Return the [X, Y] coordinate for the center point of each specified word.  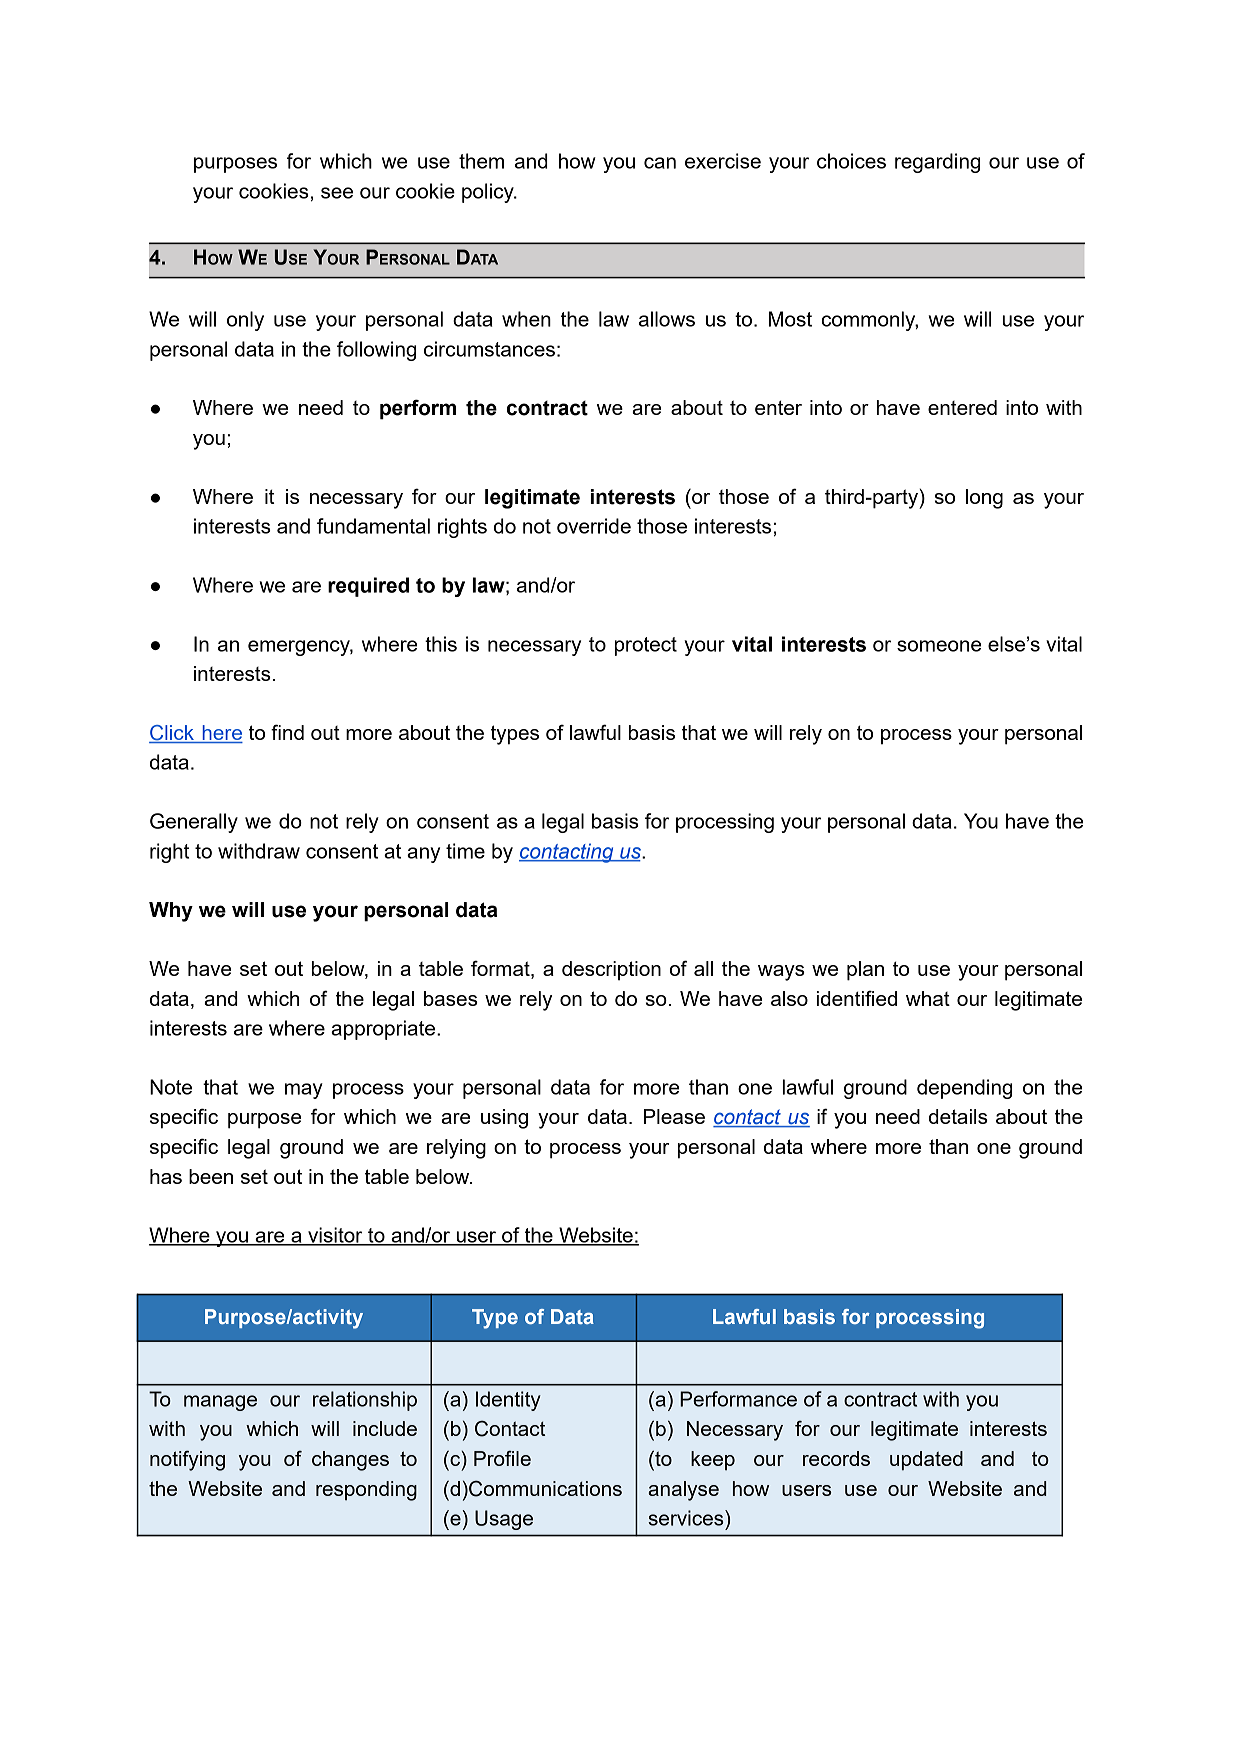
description [611, 971]
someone [939, 646]
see [337, 193]
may [304, 1091]
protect [646, 646]
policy [489, 193]
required [368, 587]
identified [857, 998]
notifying [187, 1460]
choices [851, 161]
